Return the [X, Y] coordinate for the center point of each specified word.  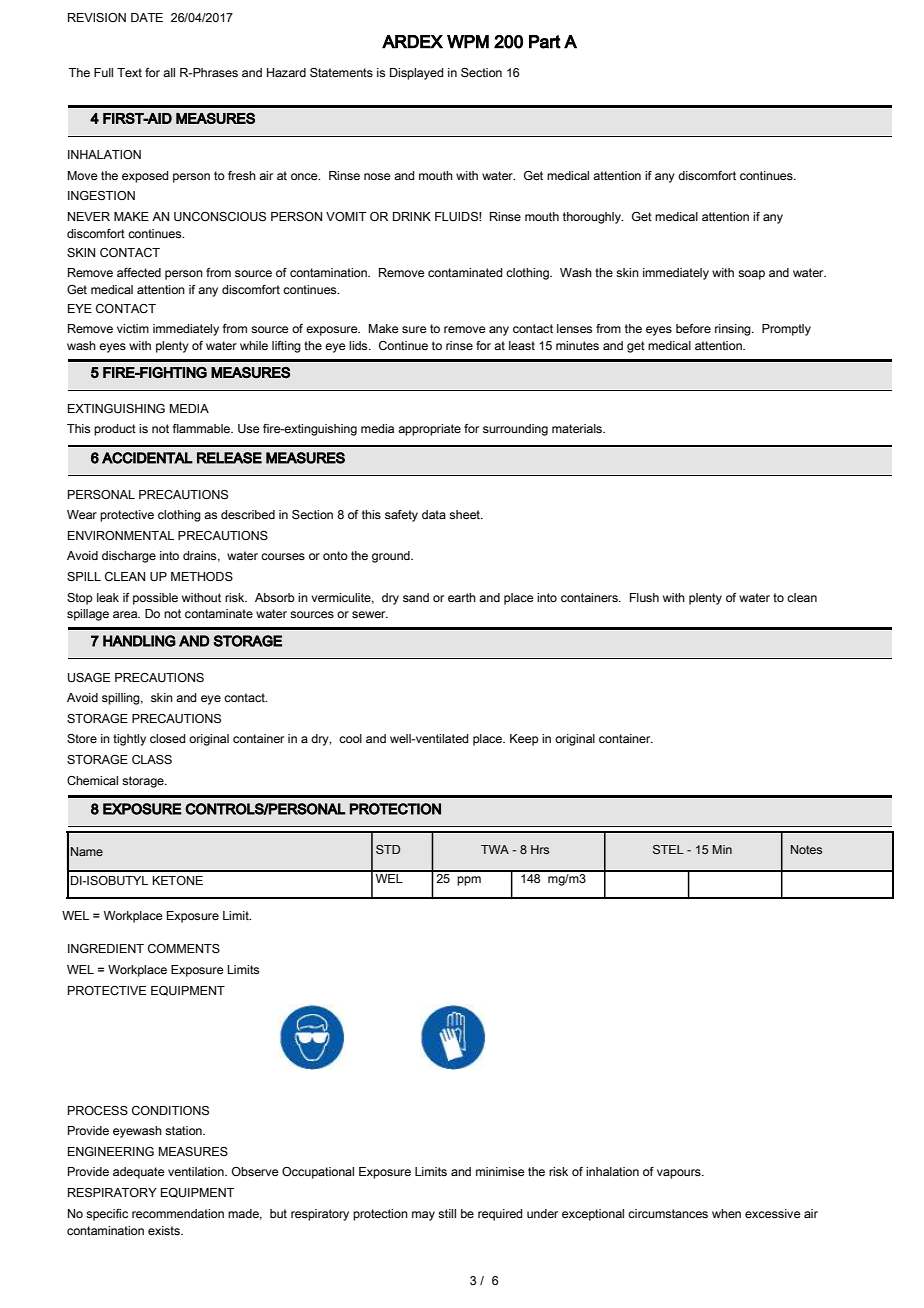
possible [155, 599]
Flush [644, 597]
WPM [468, 42]
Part [545, 42]
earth [462, 597]
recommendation [178, 1213]
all [169, 72]
